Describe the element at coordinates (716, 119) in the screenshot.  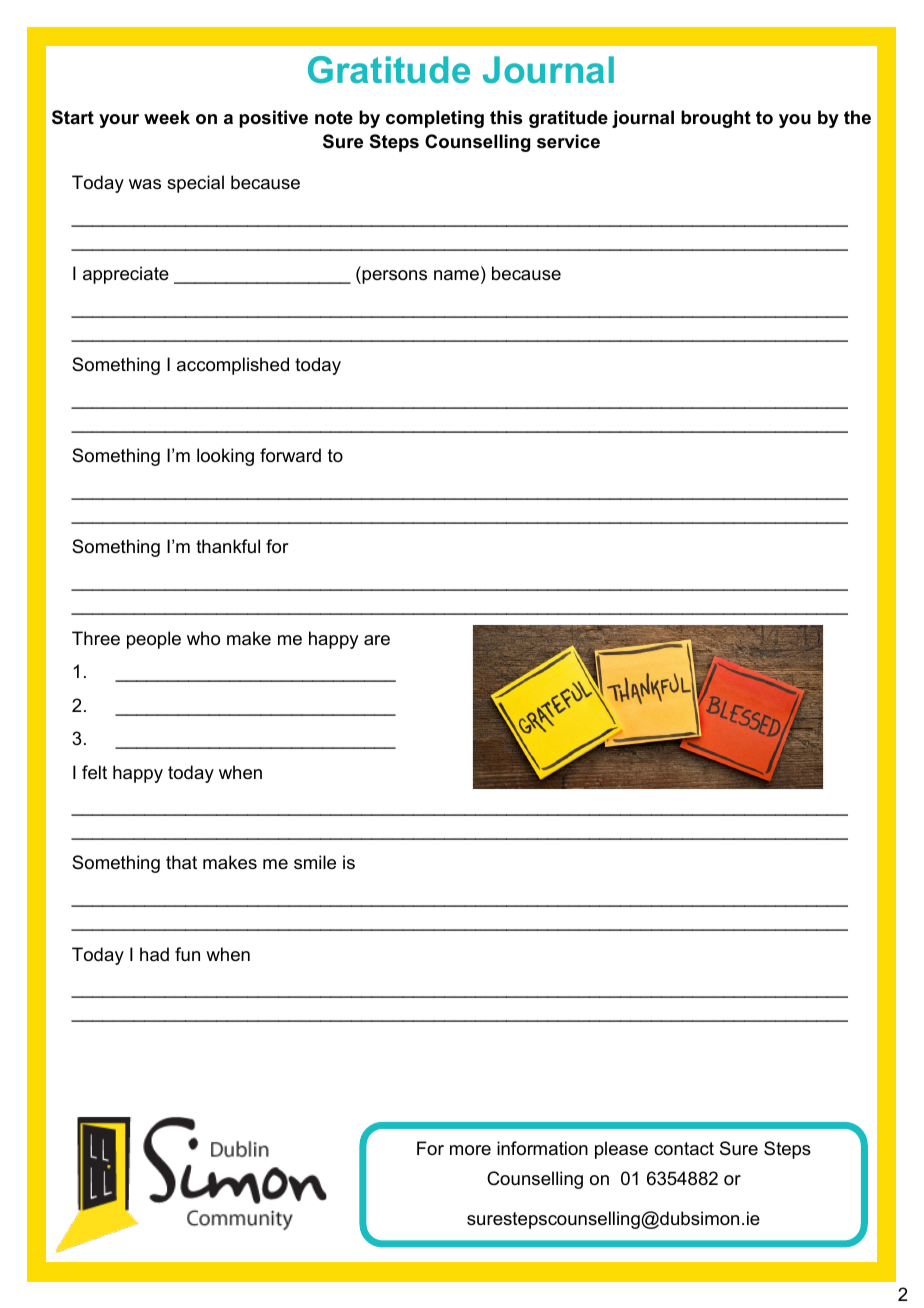
I see `brought` at that location.
